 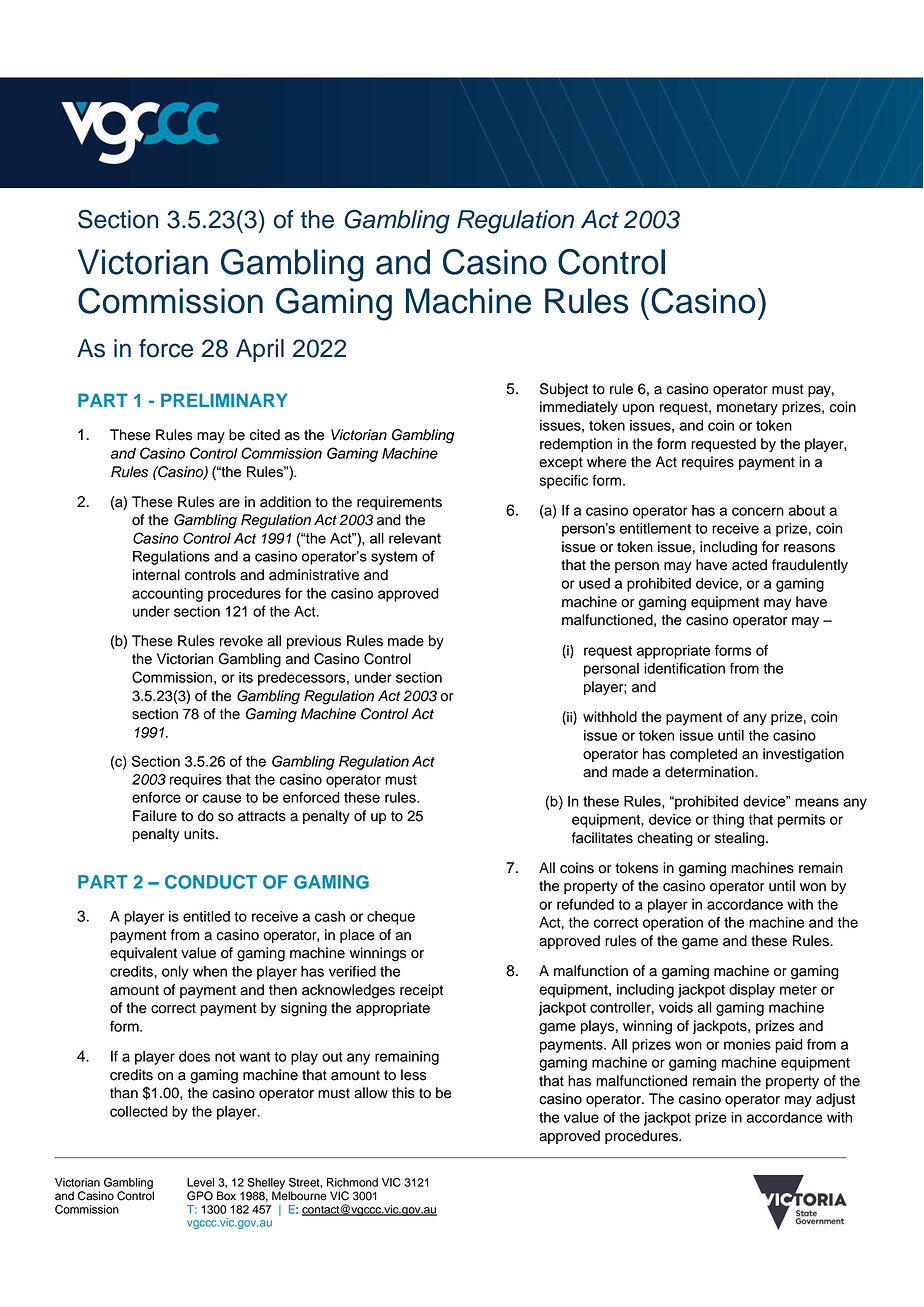 What do you see at coordinates (564, 390) in the page?
I see `Subject` at bounding box center [564, 390].
